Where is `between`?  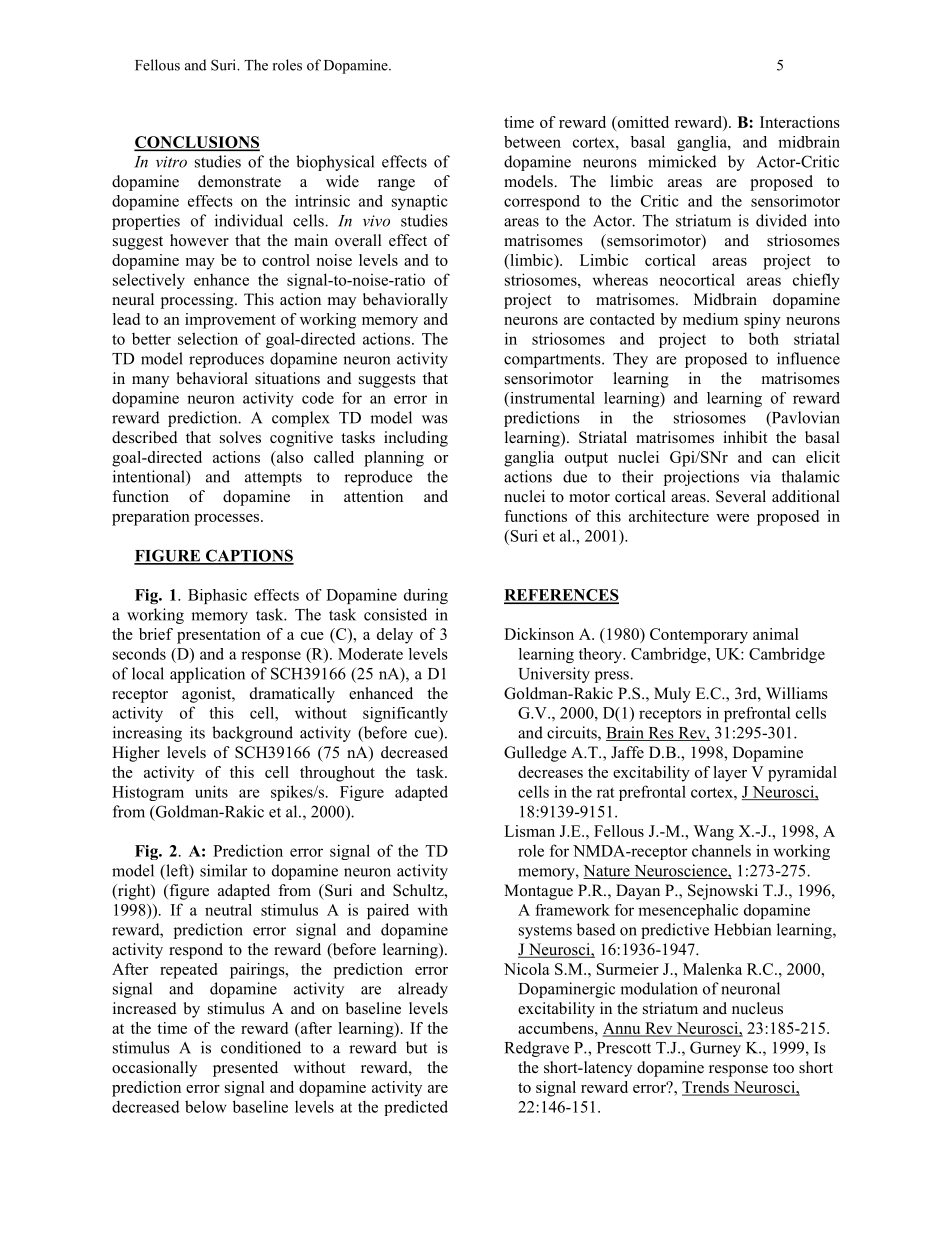 between is located at coordinates (532, 142).
